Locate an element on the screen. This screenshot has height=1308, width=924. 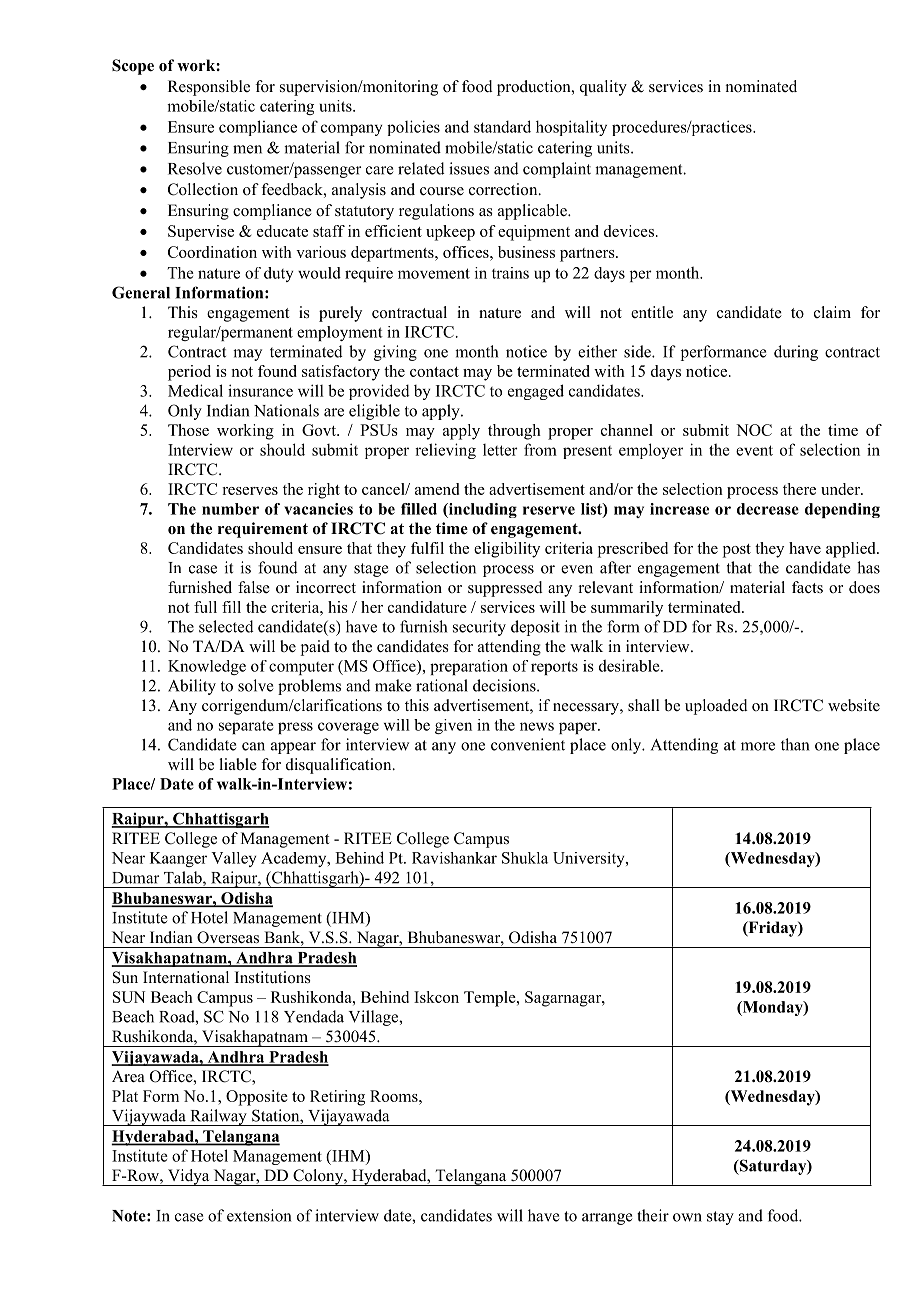
there is located at coordinates (799, 489).
